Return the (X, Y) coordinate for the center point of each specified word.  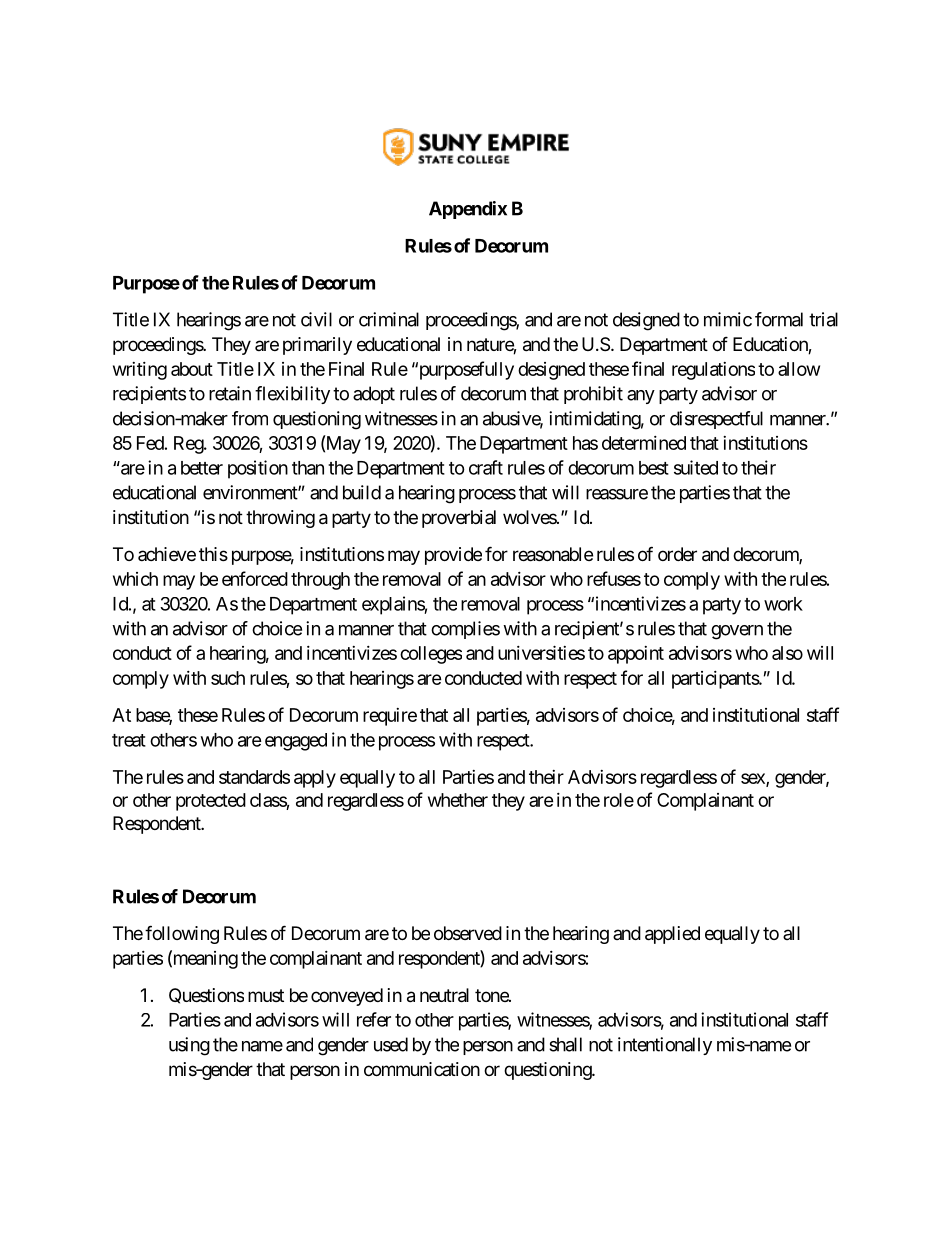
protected (211, 802)
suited (696, 467)
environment (251, 492)
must (266, 995)
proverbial (459, 519)
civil (316, 319)
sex (754, 779)
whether (458, 800)
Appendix (468, 210)
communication (422, 1069)
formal (779, 319)
